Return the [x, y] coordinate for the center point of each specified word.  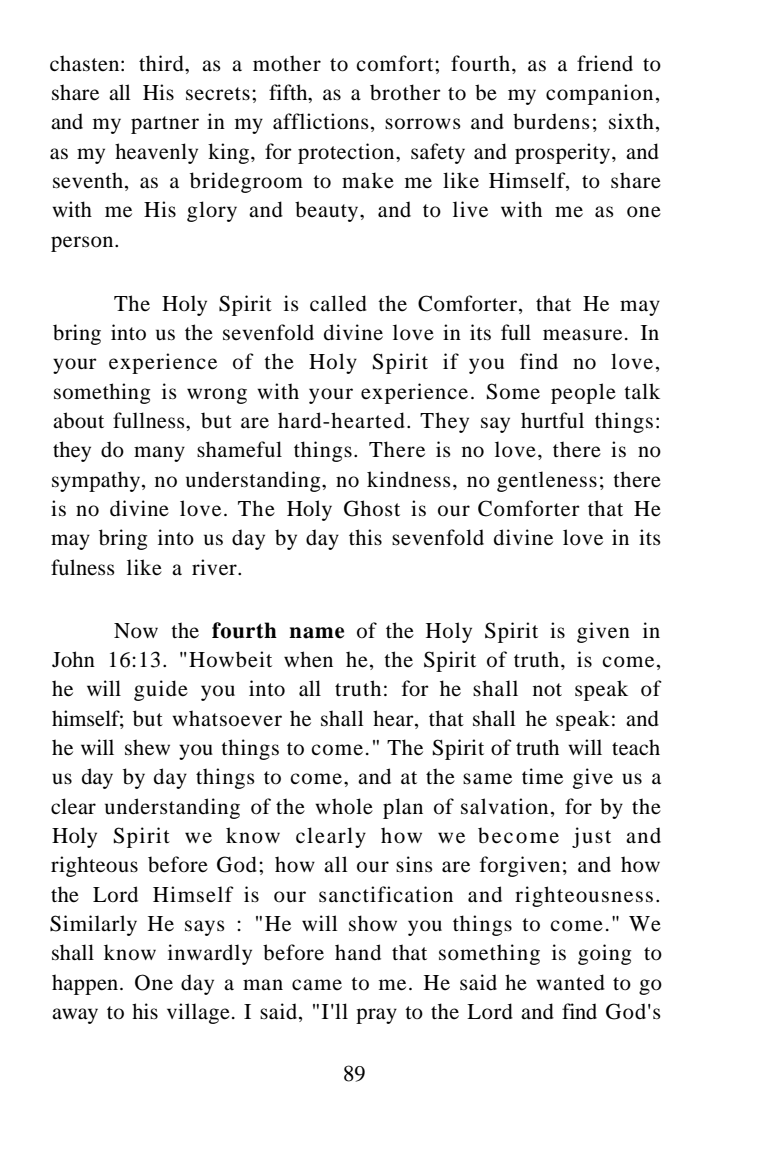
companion [599, 94]
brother [405, 92]
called [338, 303]
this [365, 537]
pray [376, 1016]
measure [582, 335]
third [162, 63]
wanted [570, 982]
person [83, 244]
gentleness [547, 481]
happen [86, 984]
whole [344, 806]
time [542, 776]
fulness [83, 567]
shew [147, 747]
